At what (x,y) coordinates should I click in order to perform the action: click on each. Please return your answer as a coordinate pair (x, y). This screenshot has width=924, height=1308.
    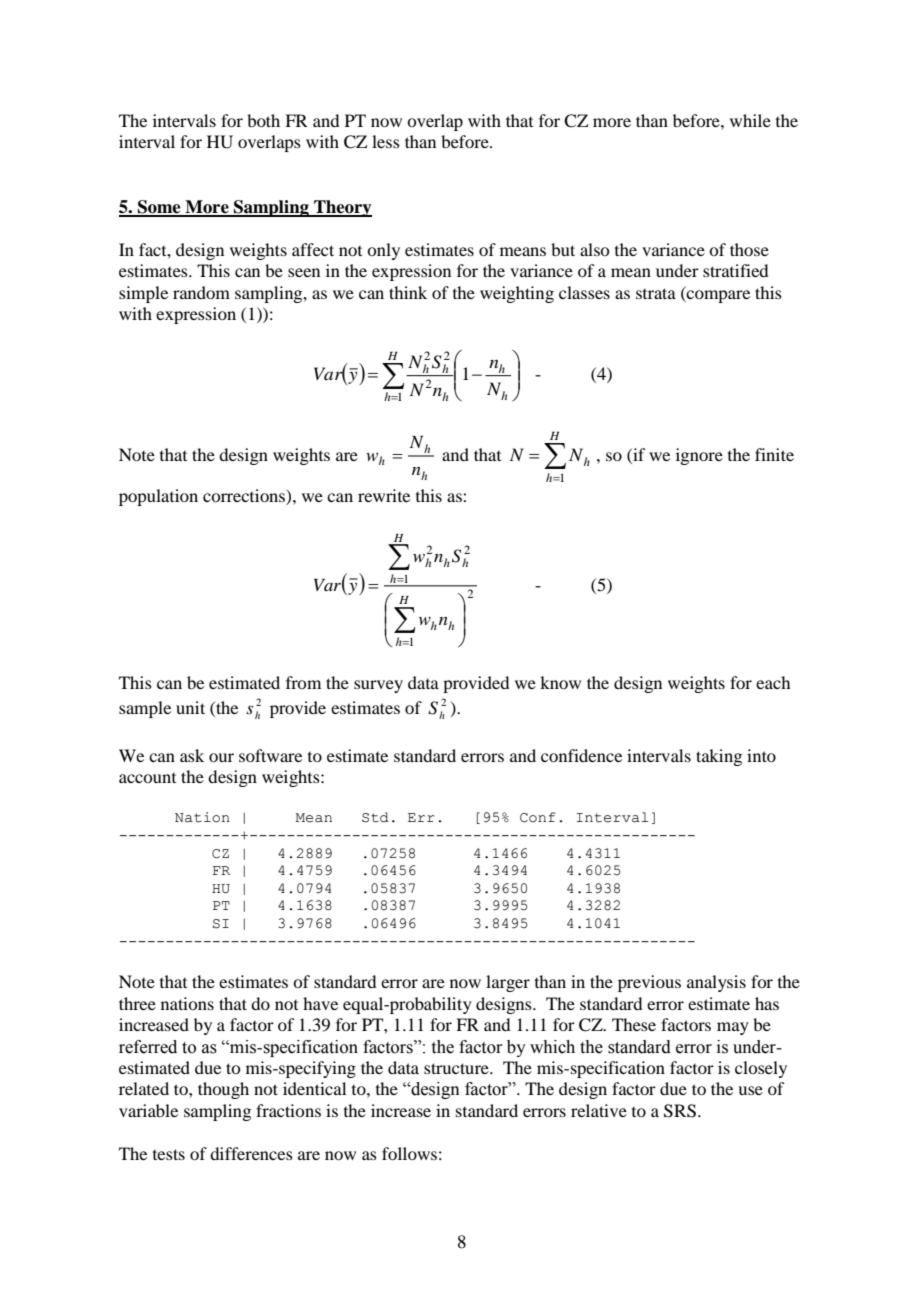
    Looking at the image, I should click on (773, 682).
